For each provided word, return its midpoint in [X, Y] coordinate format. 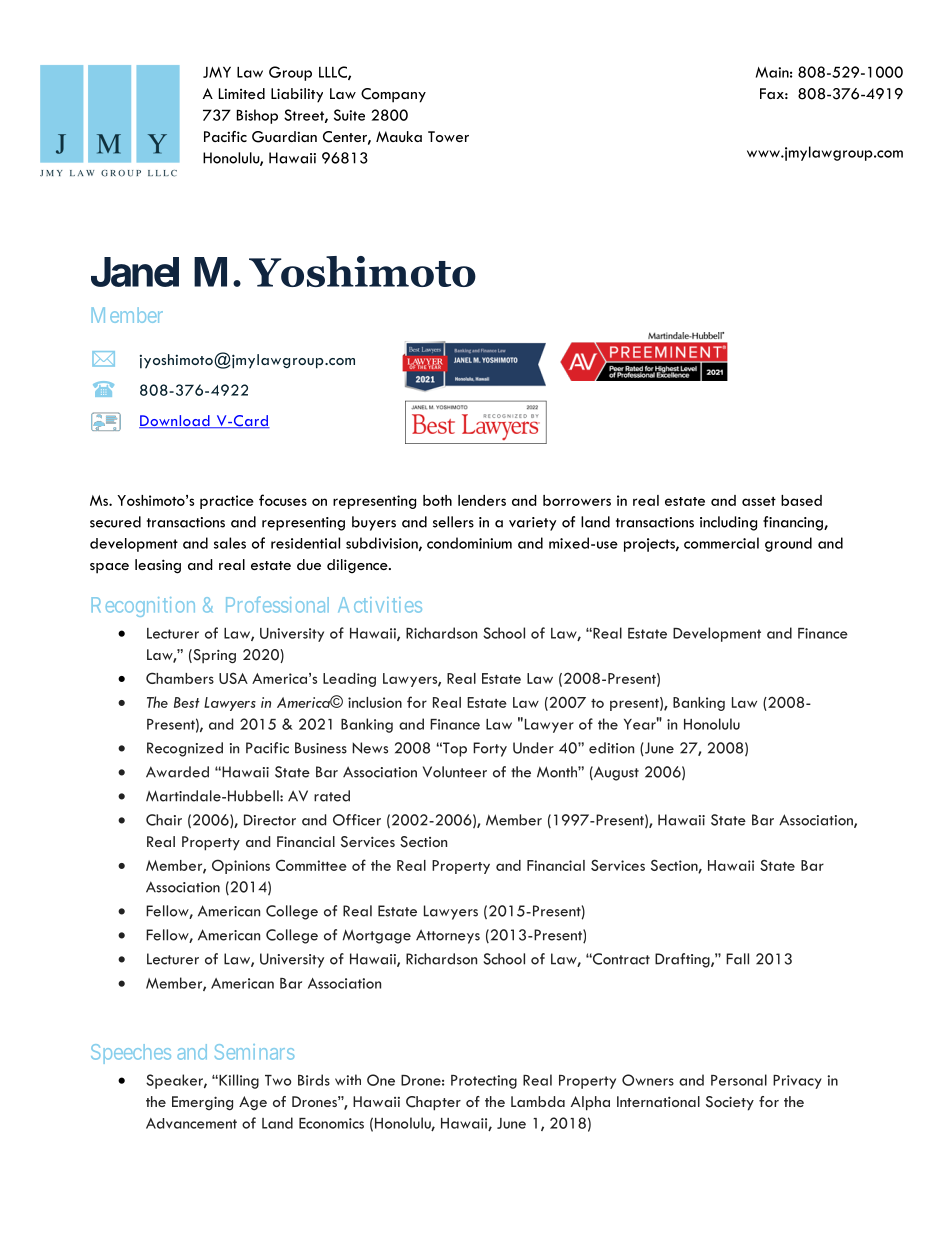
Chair [164, 820]
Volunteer [455, 772]
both [437, 500]
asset [759, 501]
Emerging [202, 1103]
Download [175, 421]
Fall [737, 959]
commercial [721, 543]
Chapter [433, 1103]
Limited [242, 93]
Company [393, 95]
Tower [448, 136]
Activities [380, 605]
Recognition [143, 607]
